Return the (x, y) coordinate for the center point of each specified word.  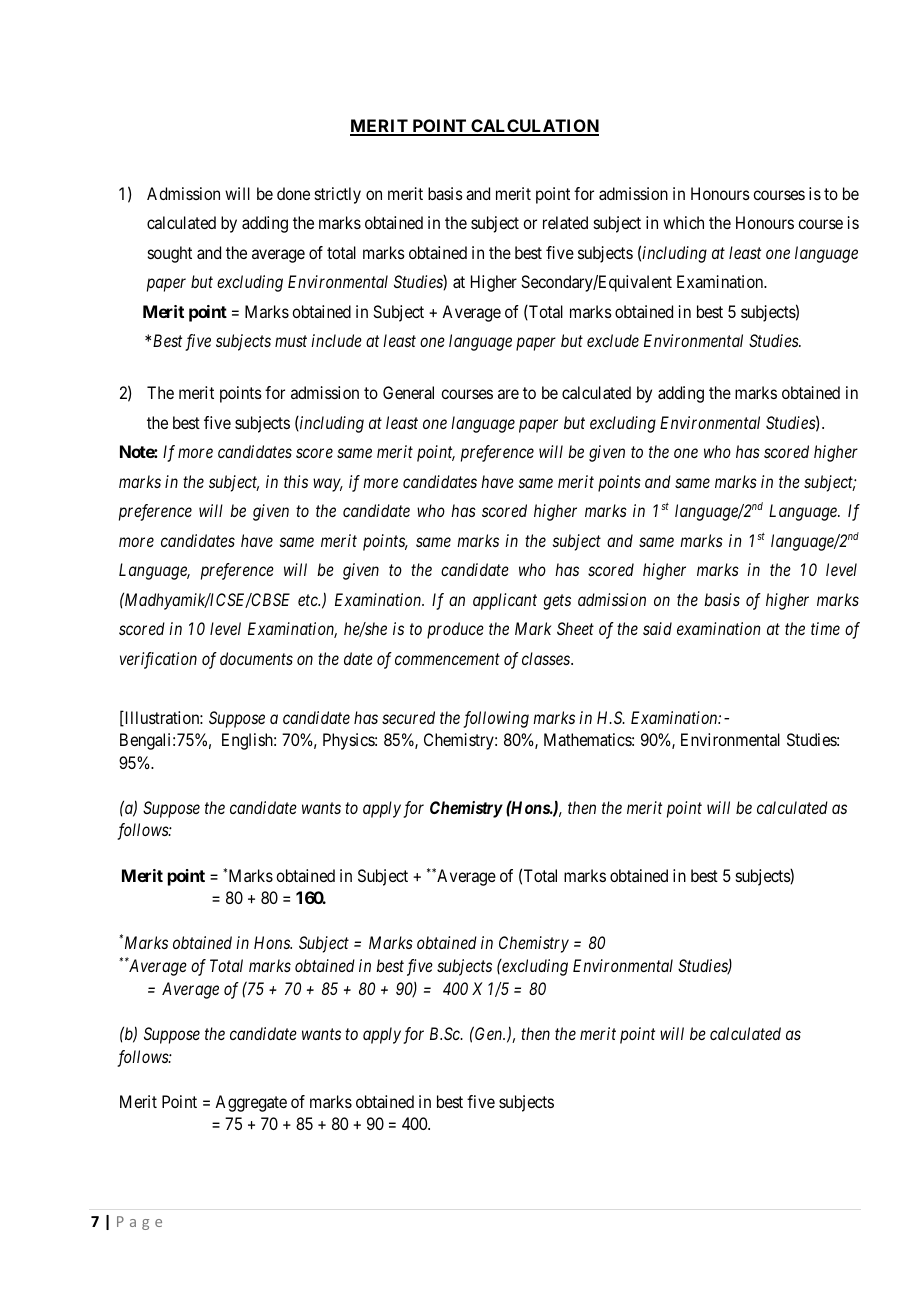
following (496, 719)
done (293, 193)
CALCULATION (534, 127)
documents (256, 658)
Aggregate (251, 1103)
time (825, 628)
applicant (505, 601)
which (683, 222)
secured (408, 717)
